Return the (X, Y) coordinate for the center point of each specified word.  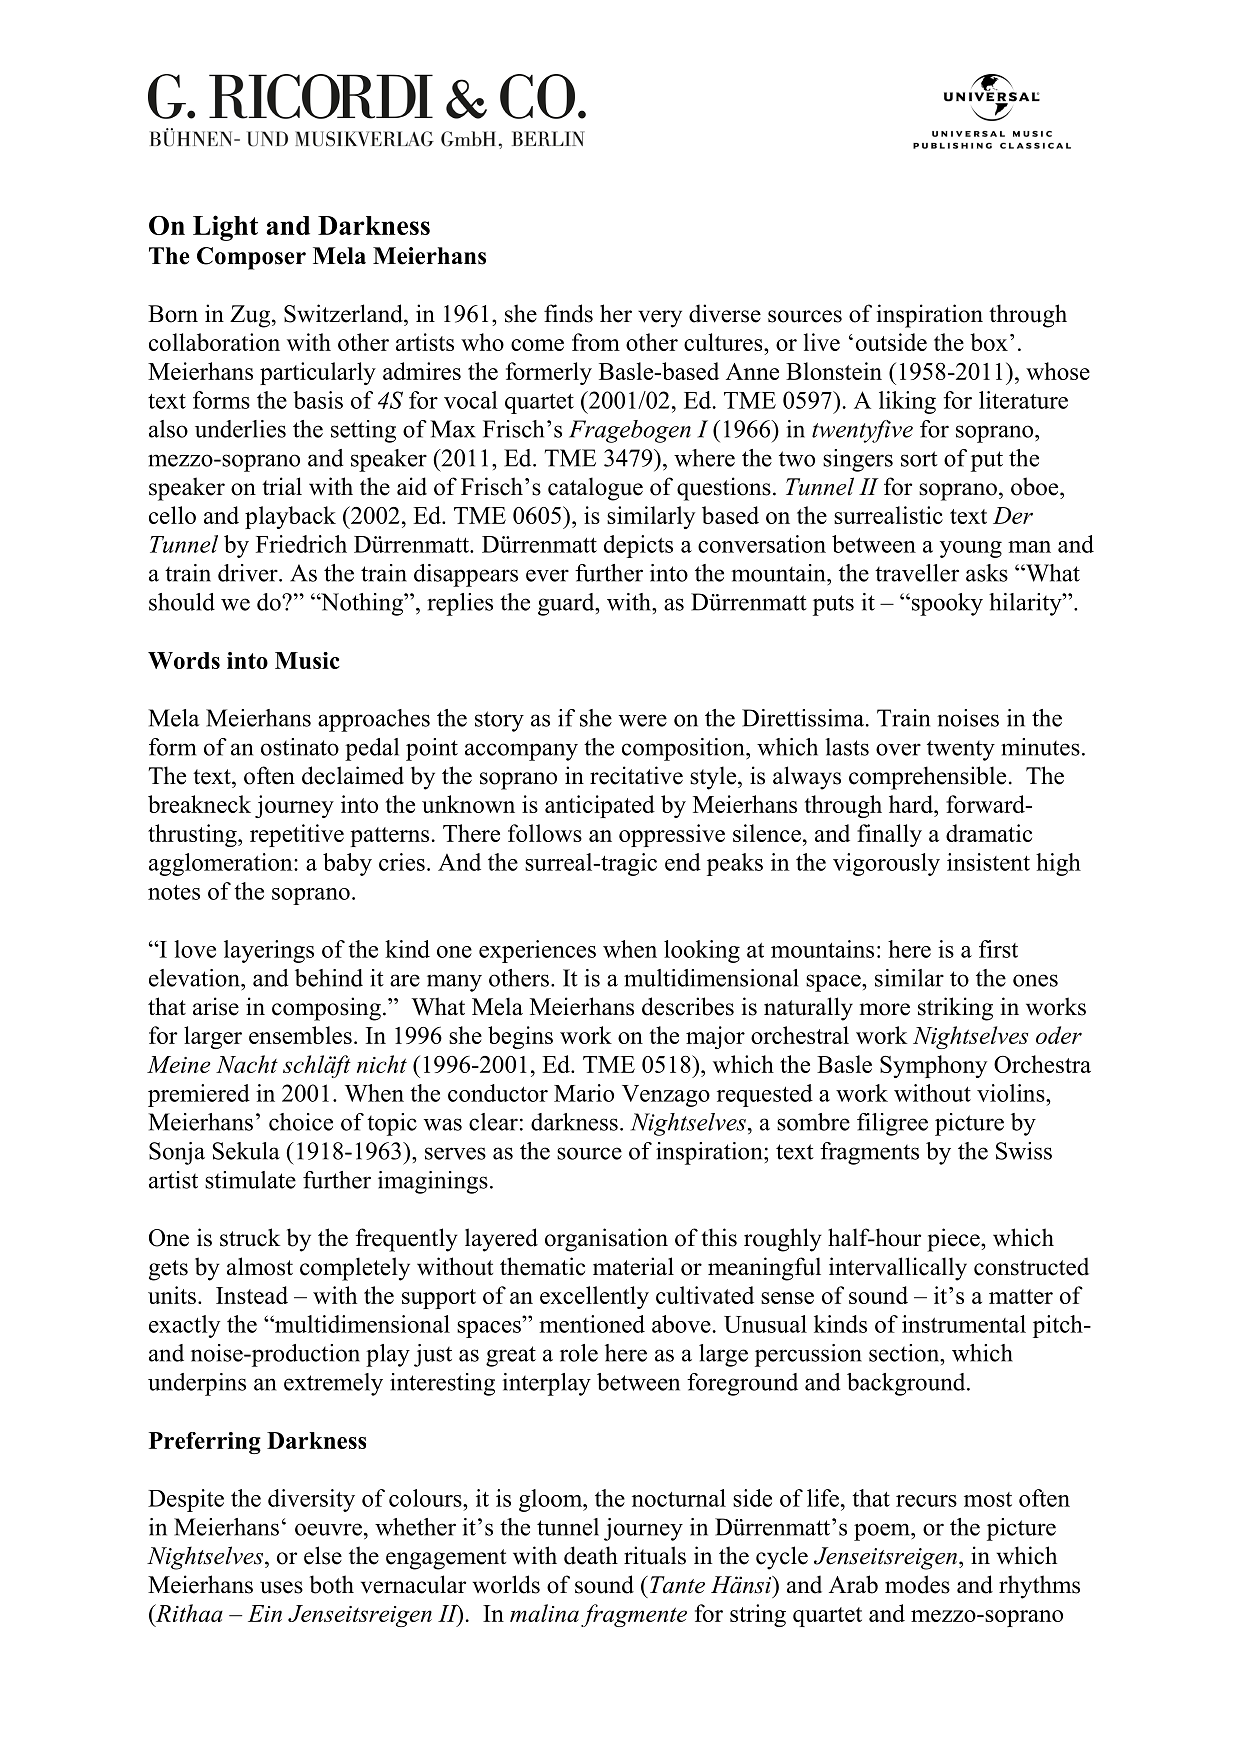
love (195, 949)
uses (281, 1587)
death (591, 1555)
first (998, 949)
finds (568, 313)
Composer (251, 258)
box (989, 342)
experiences (537, 951)
